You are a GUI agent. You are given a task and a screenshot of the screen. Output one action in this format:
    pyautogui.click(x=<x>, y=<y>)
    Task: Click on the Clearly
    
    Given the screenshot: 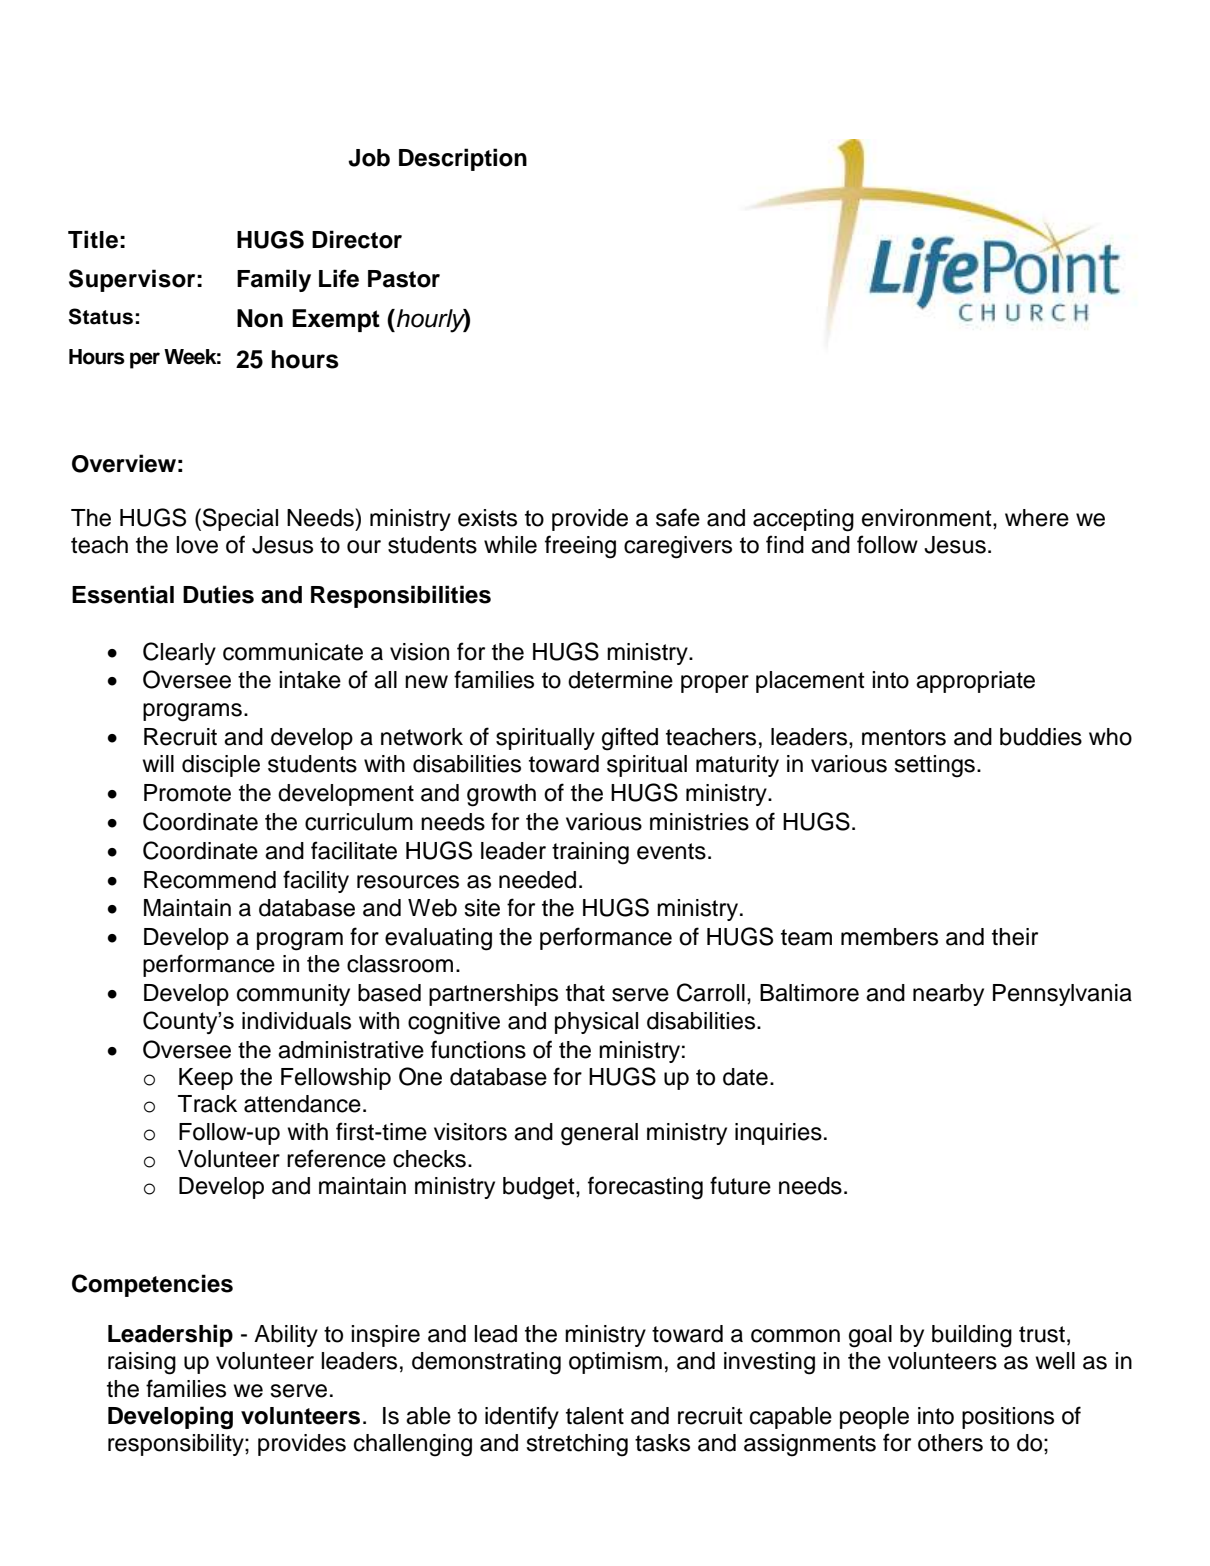 What is the action you would take?
    pyautogui.click(x=179, y=653)
